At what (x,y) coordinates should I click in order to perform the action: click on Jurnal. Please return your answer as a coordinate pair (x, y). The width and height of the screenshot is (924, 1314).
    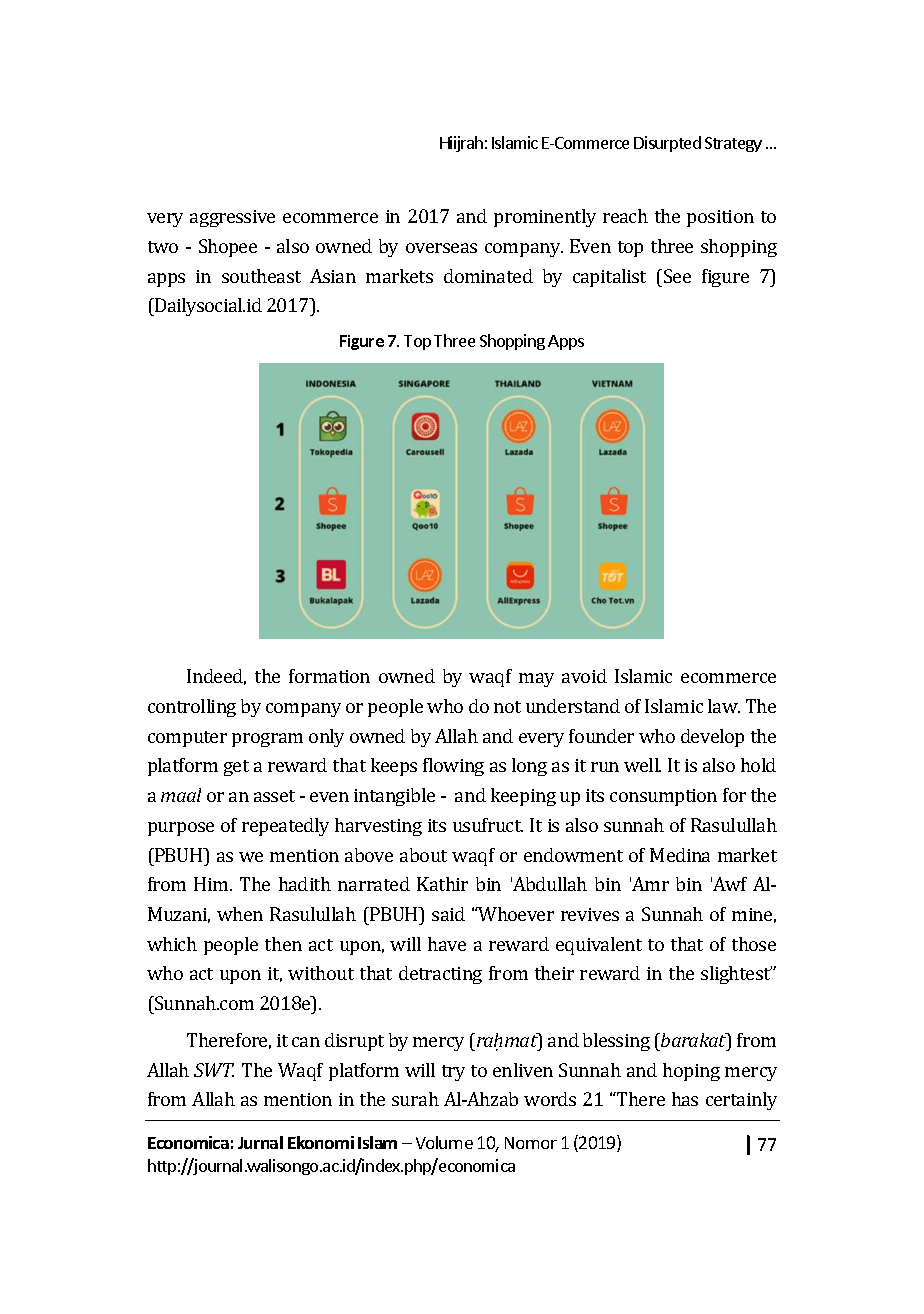
    Looking at the image, I should click on (260, 1142).
